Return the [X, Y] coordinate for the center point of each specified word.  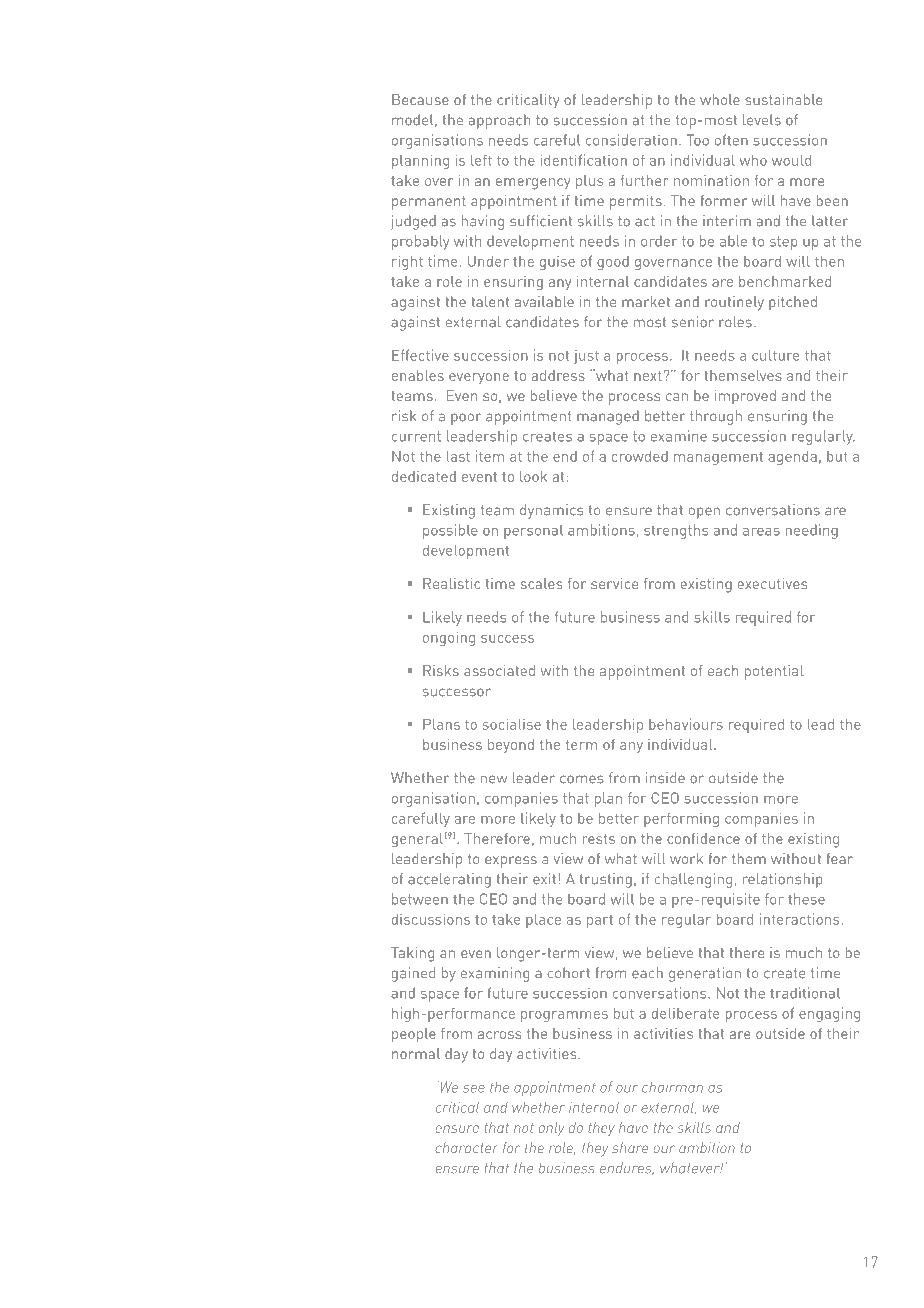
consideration [631, 140]
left [481, 160]
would [791, 160]
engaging [829, 1014]
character [466, 1147]
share [630, 1147]
